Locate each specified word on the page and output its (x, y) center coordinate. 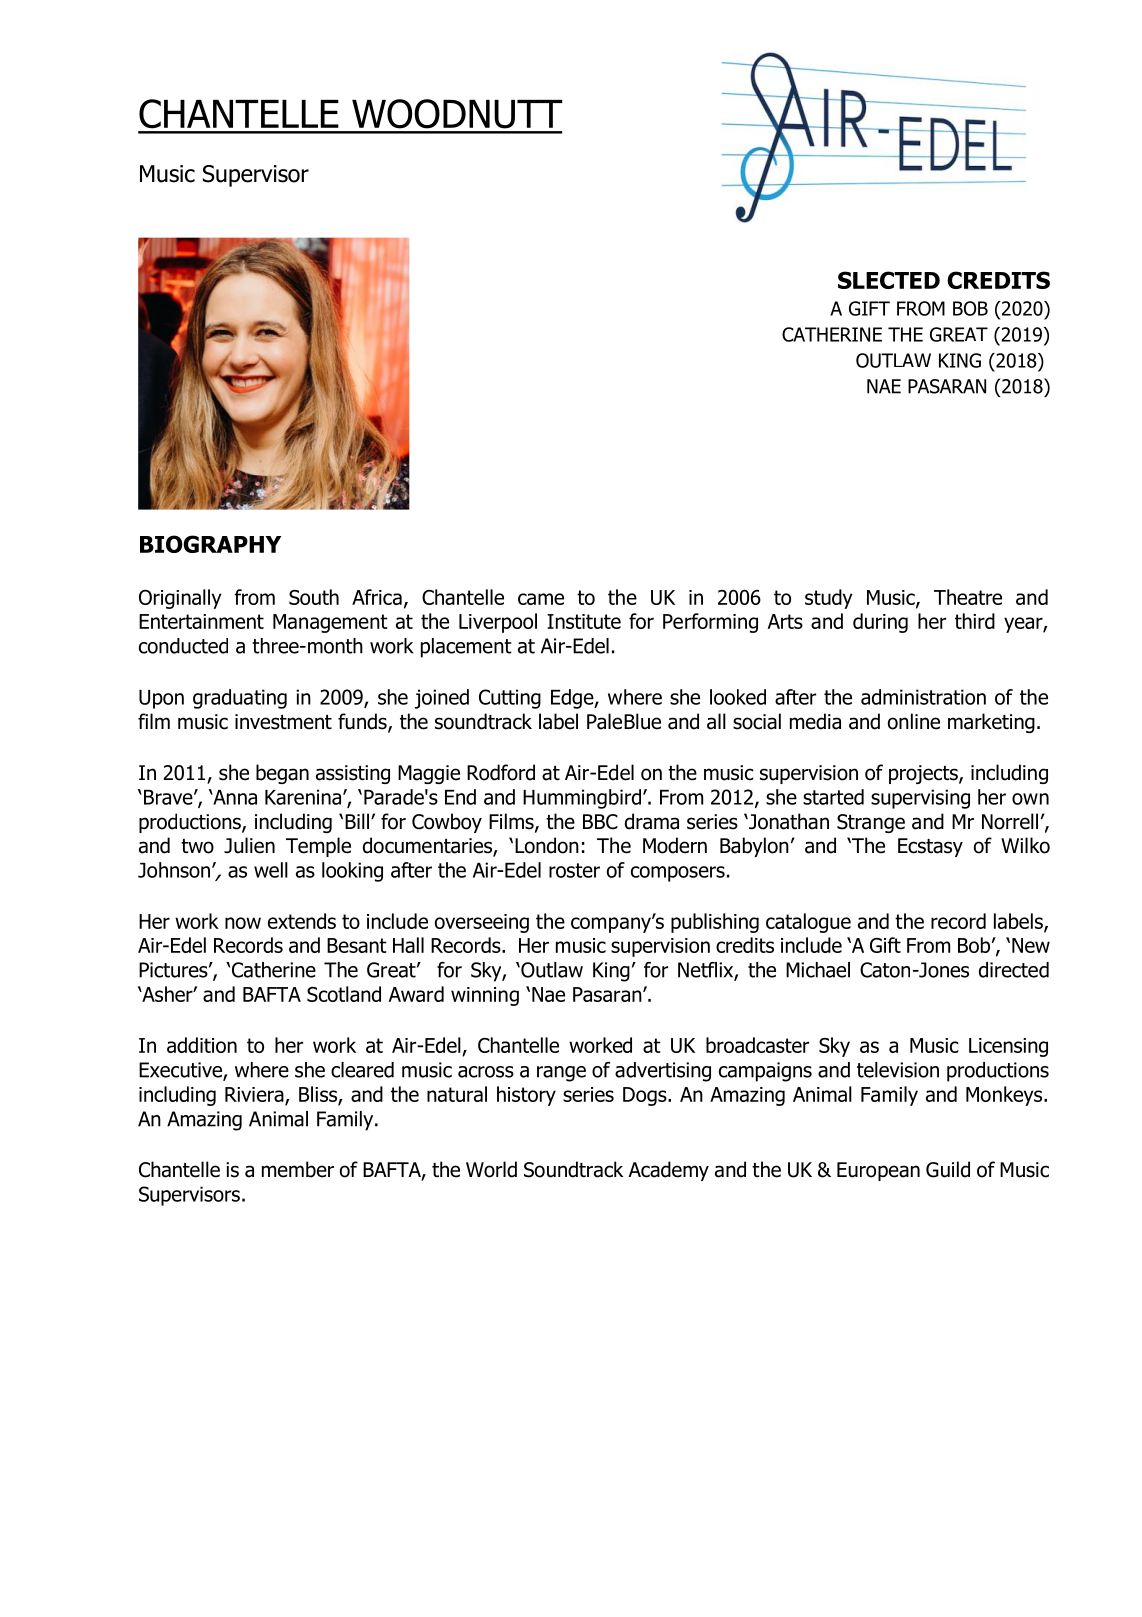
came (541, 599)
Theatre (968, 597)
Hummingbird (582, 799)
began (282, 774)
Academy (669, 1171)
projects (924, 774)
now (243, 923)
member (298, 1169)
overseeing (482, 923)
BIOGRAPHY (210, 544)
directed (1014, 970)
